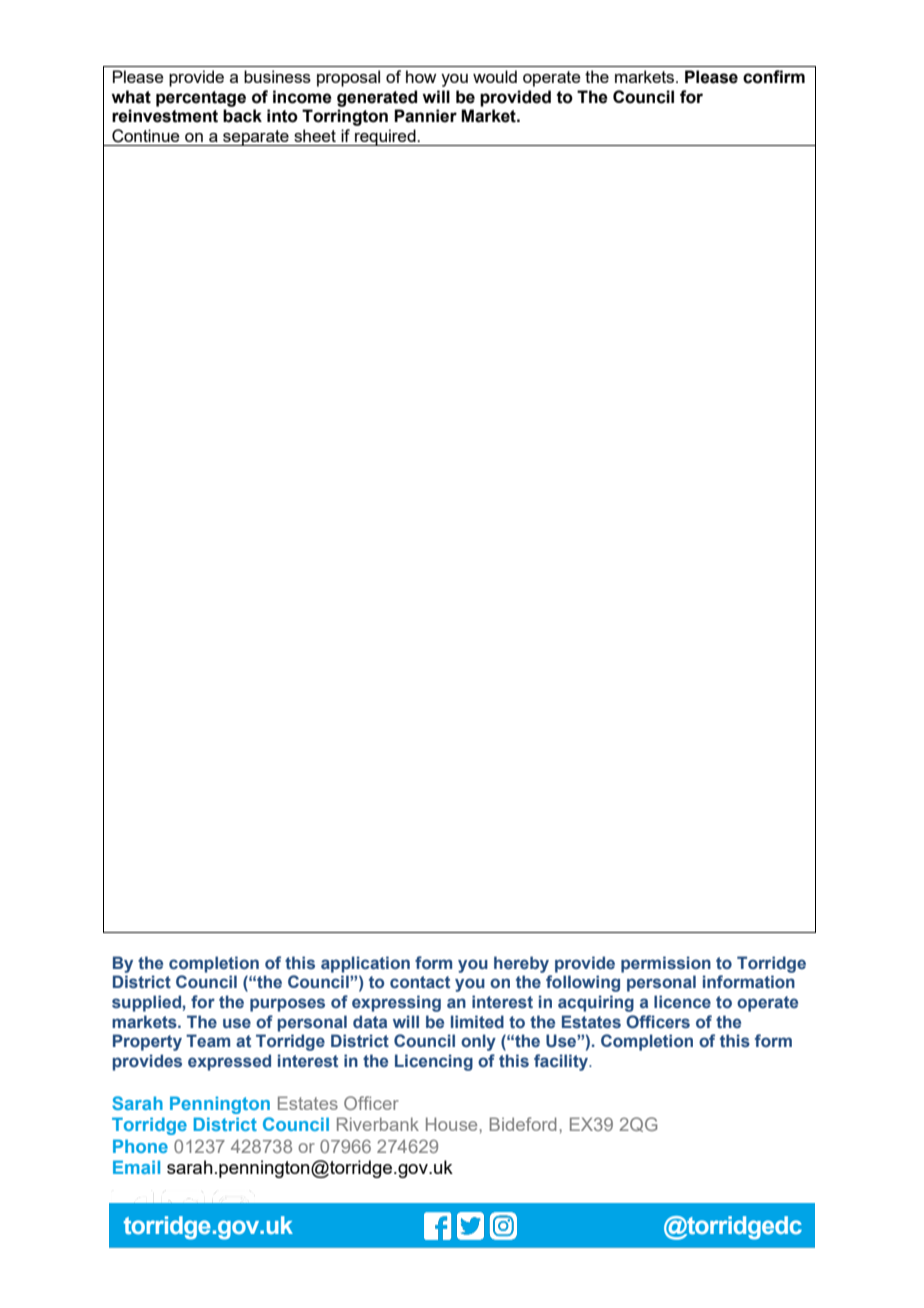  What do you see at coordinates (140, 1146) in the document?
I see `Phone` at bounding box center [140, 1146].
